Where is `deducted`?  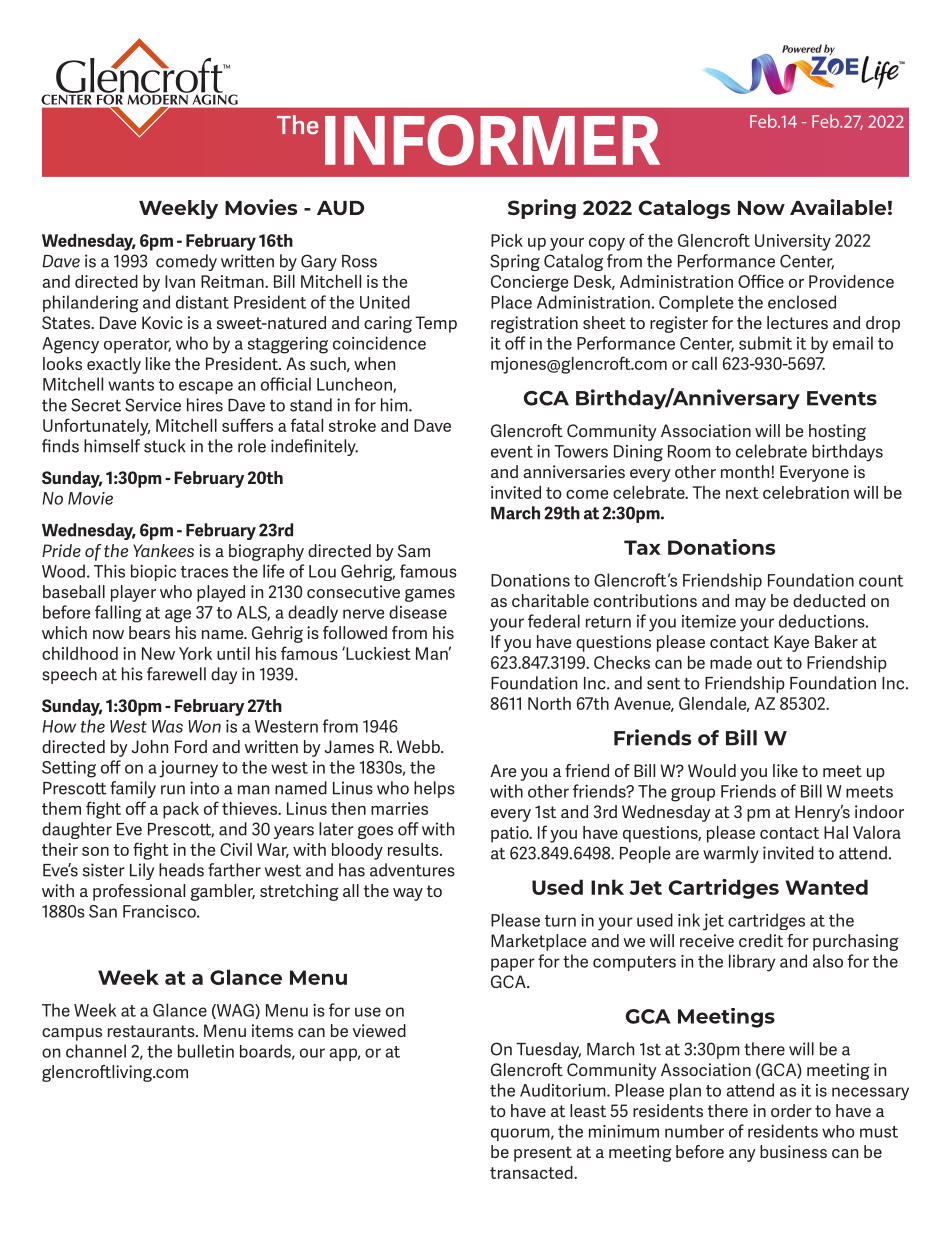 deducted is located at coordinates (829, 600).
